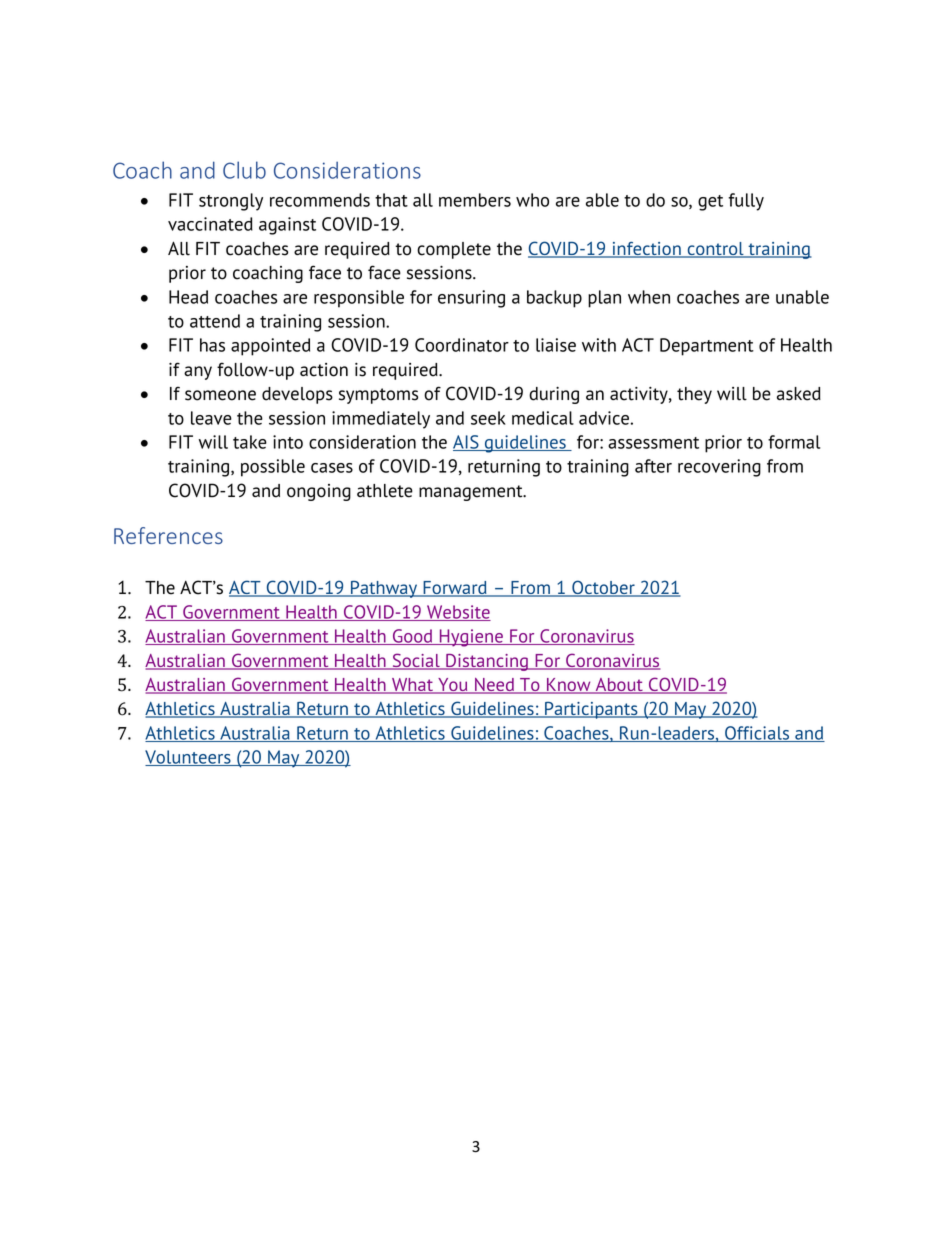  Describe the element at coordinates (475, 200) in the page. I see `members` at that location.
